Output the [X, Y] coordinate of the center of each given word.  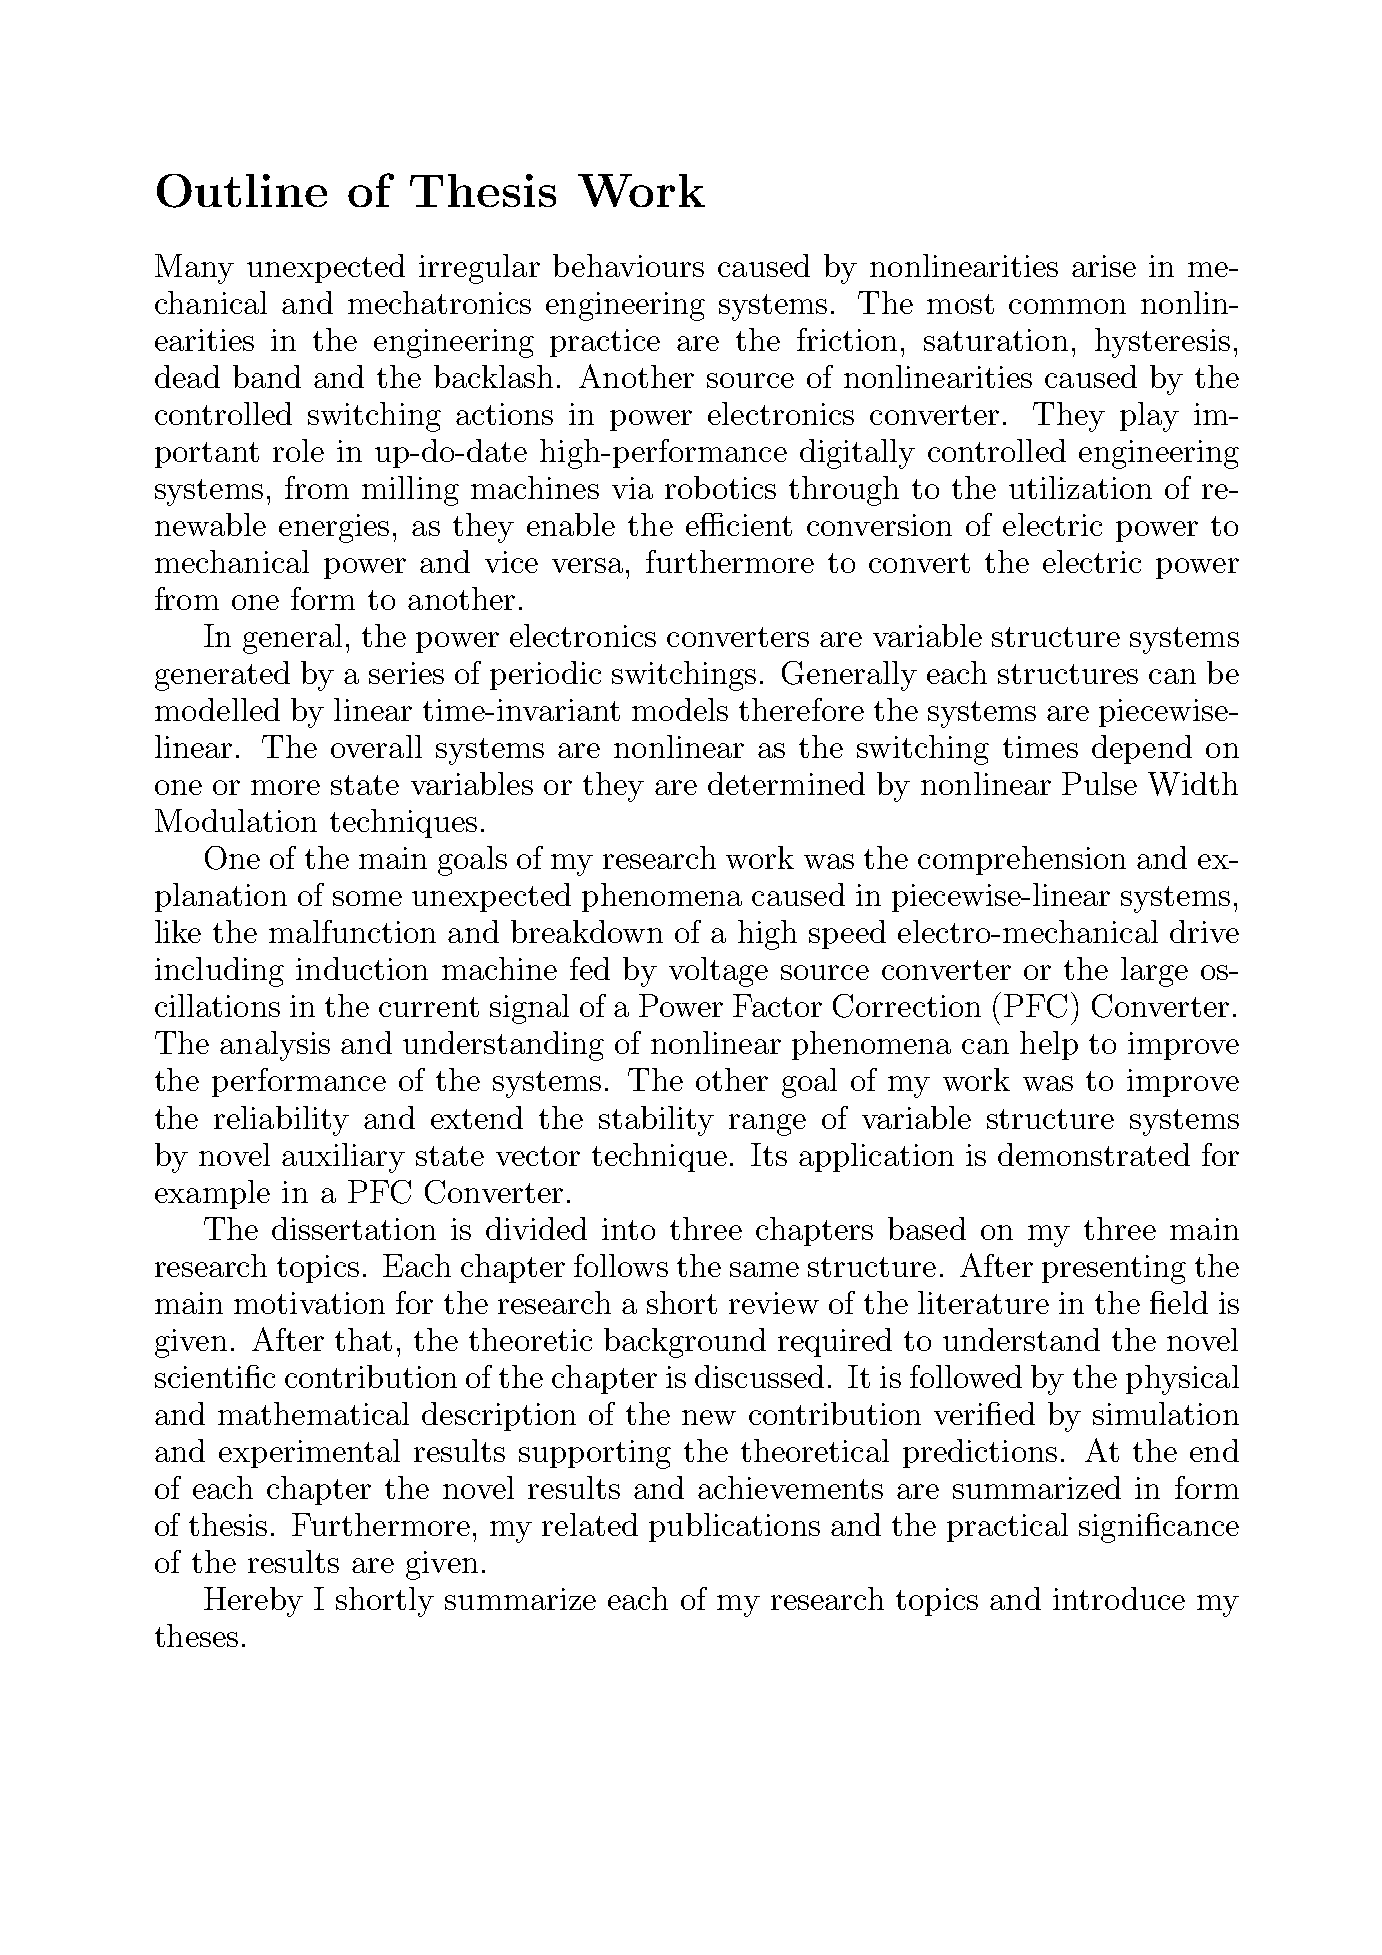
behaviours [628, 265]
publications [734, 1527]
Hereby [253, 1602]
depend [1142, 749]
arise [1104, 266]
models [680, 709]
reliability [281, 1121]
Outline [242, 191]
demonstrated [1094, 1154]
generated [222, 676]
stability [656, 1121]
